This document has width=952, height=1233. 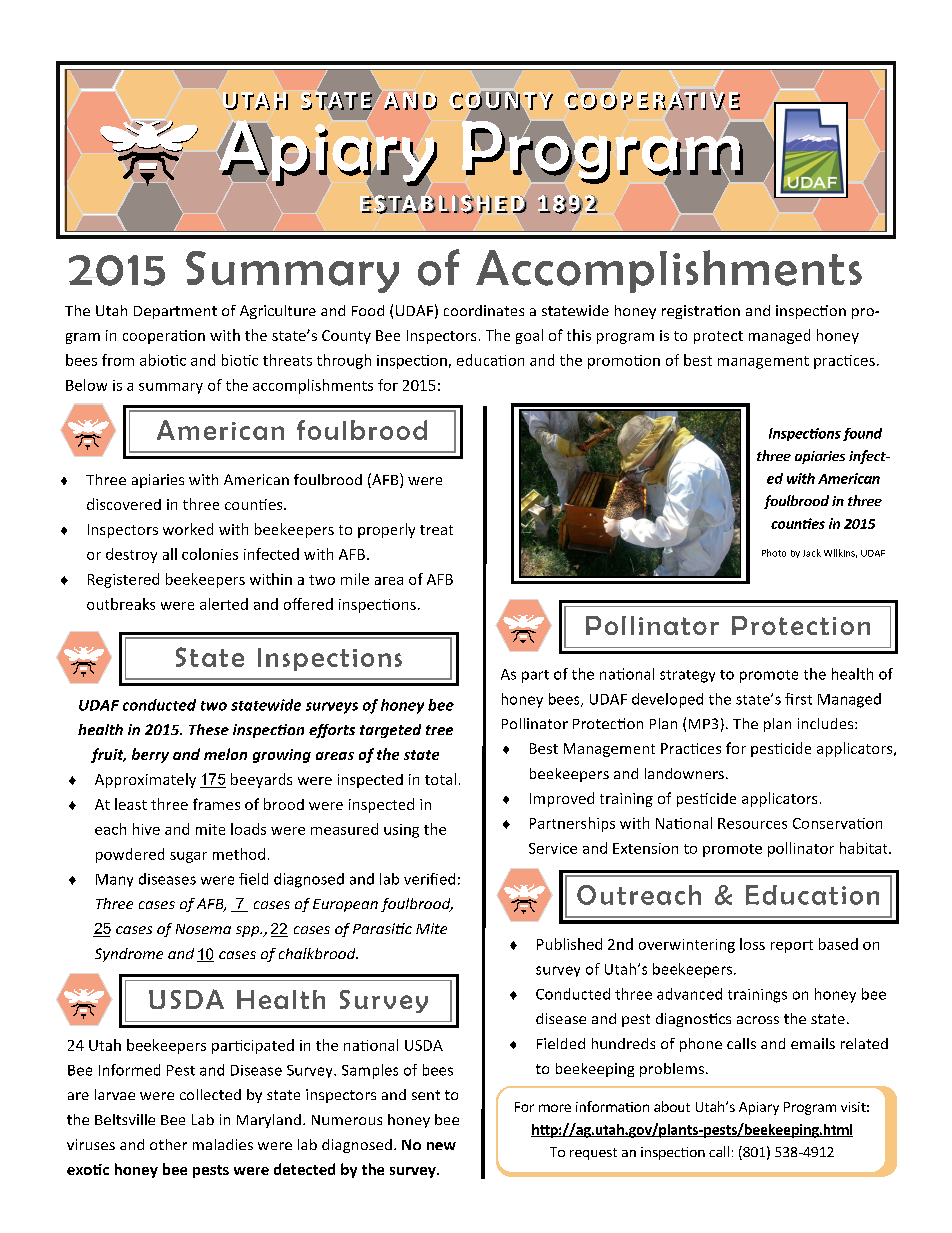 I want to click on Syndrome, so click(x=129, y=955).
